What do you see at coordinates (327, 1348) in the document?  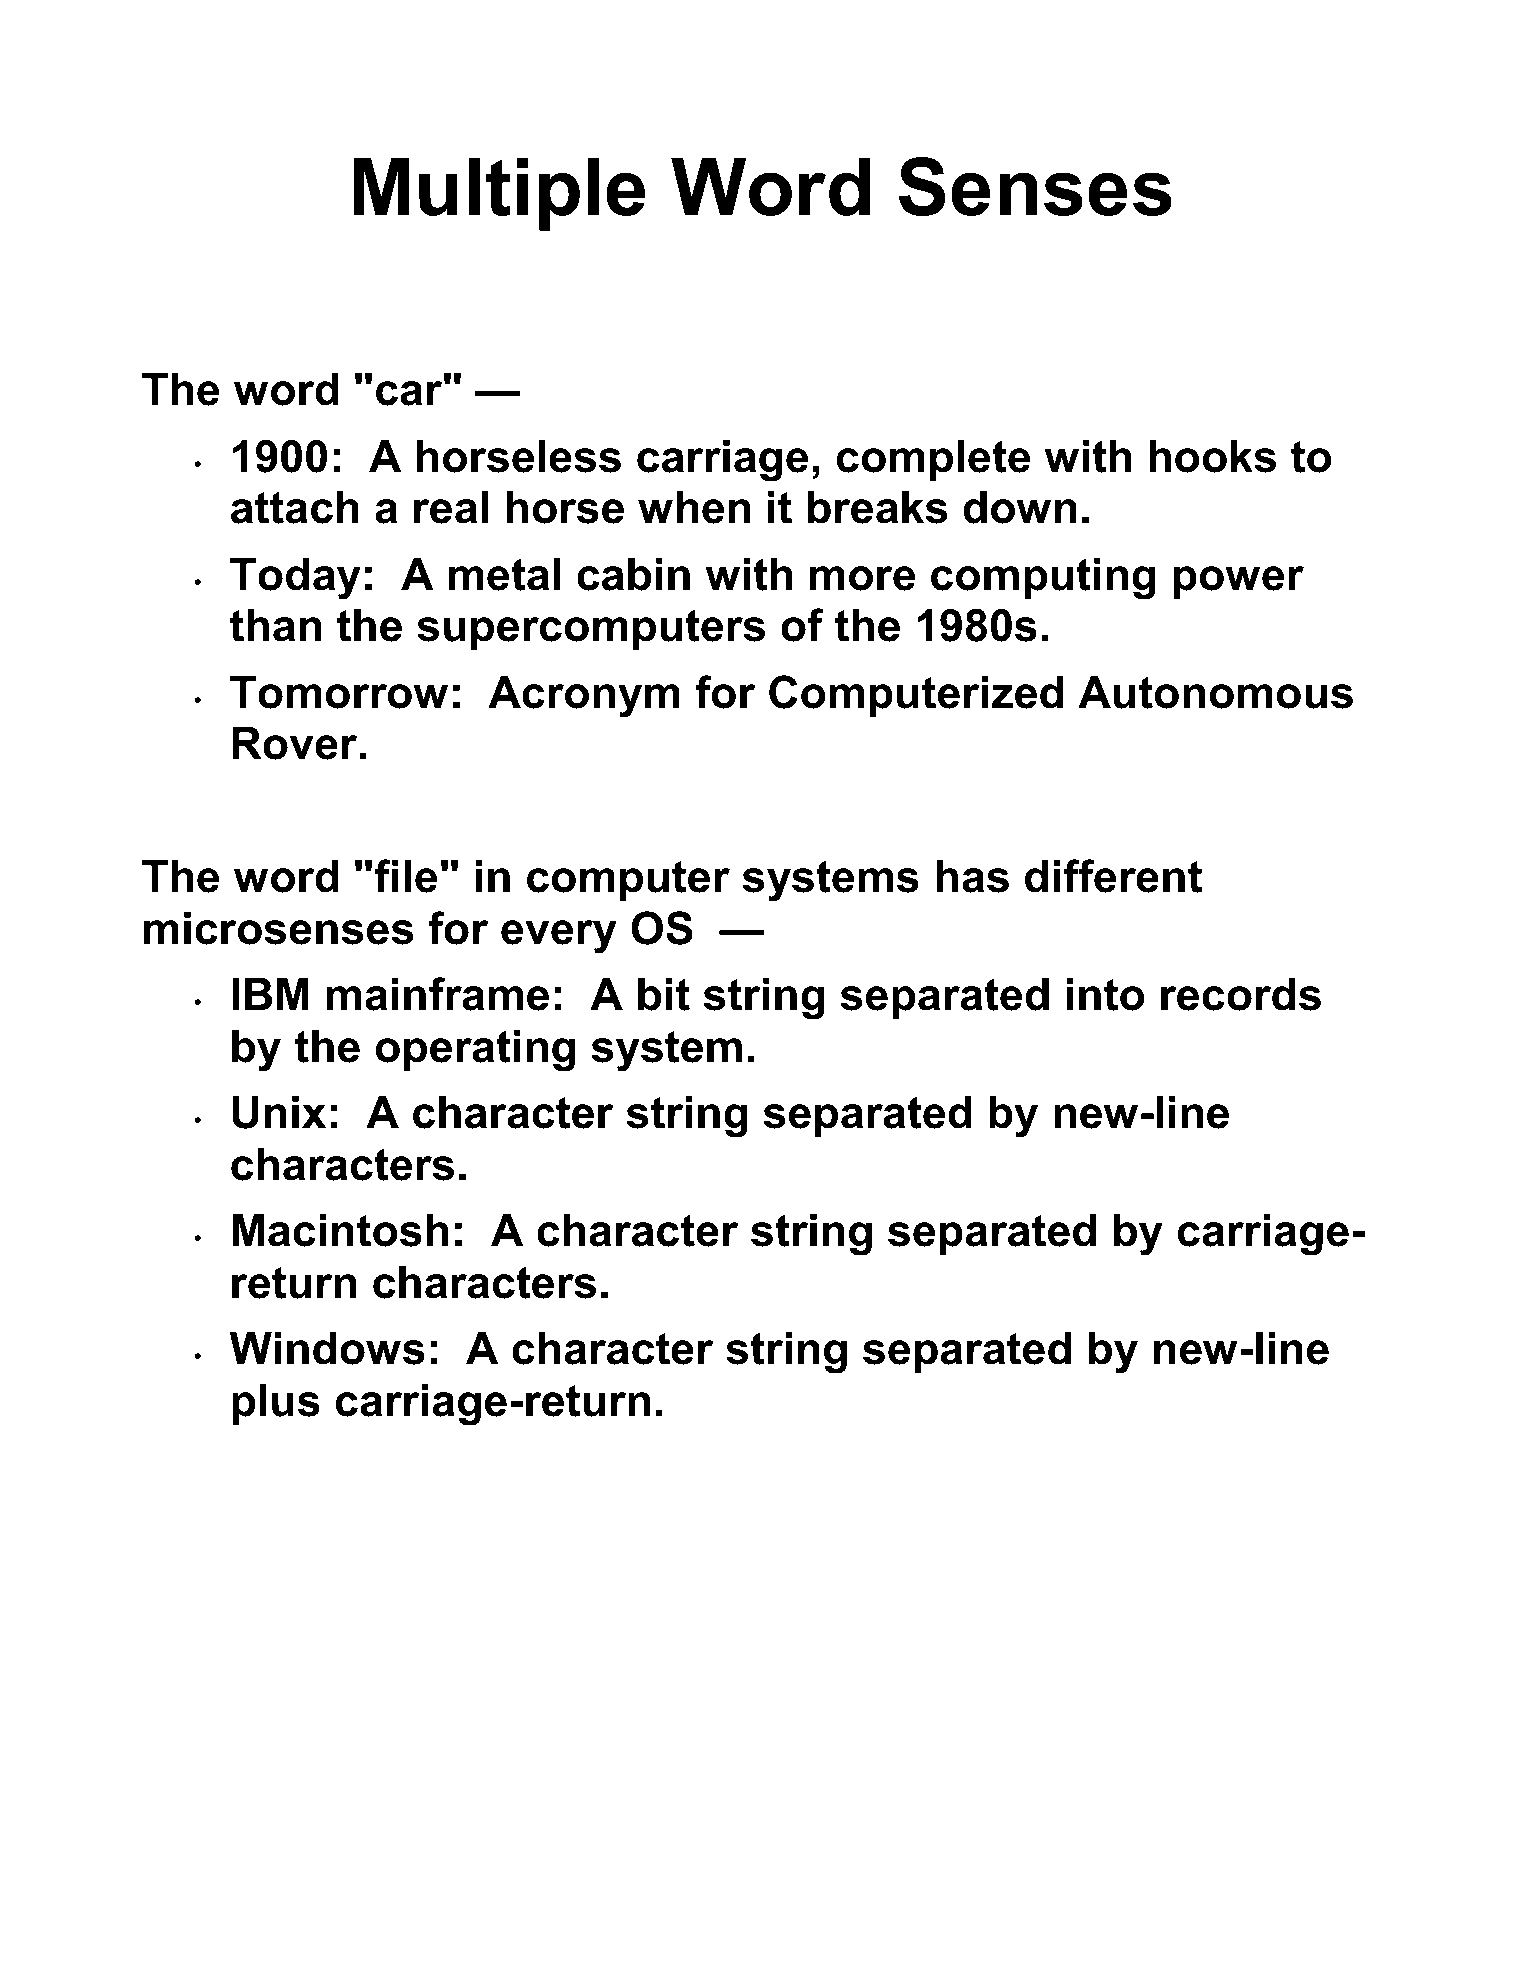 I see `Windows` at bounding box center [327, 1348].
